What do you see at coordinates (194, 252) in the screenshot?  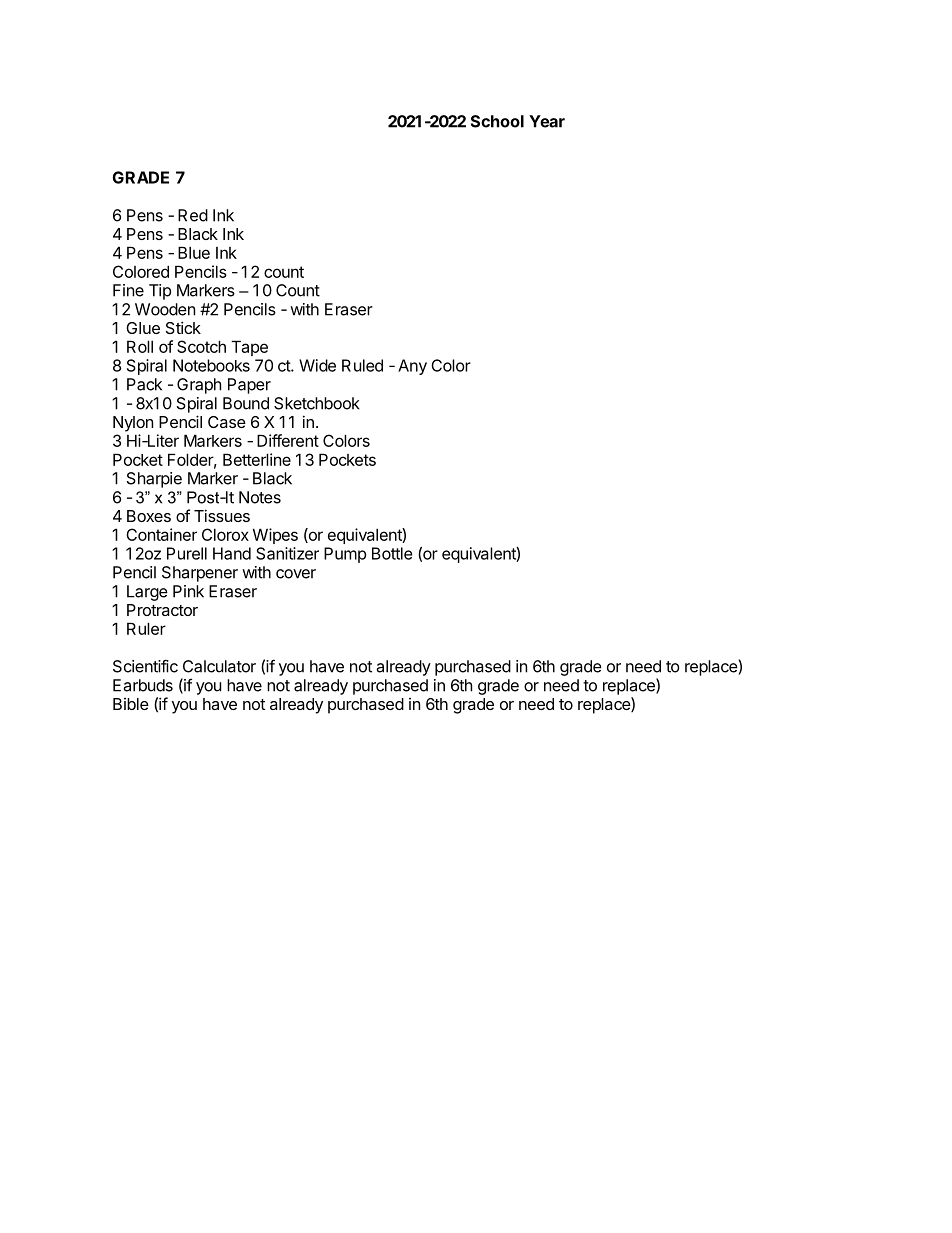 I see `Blue` at bounding box center [194, 252].
